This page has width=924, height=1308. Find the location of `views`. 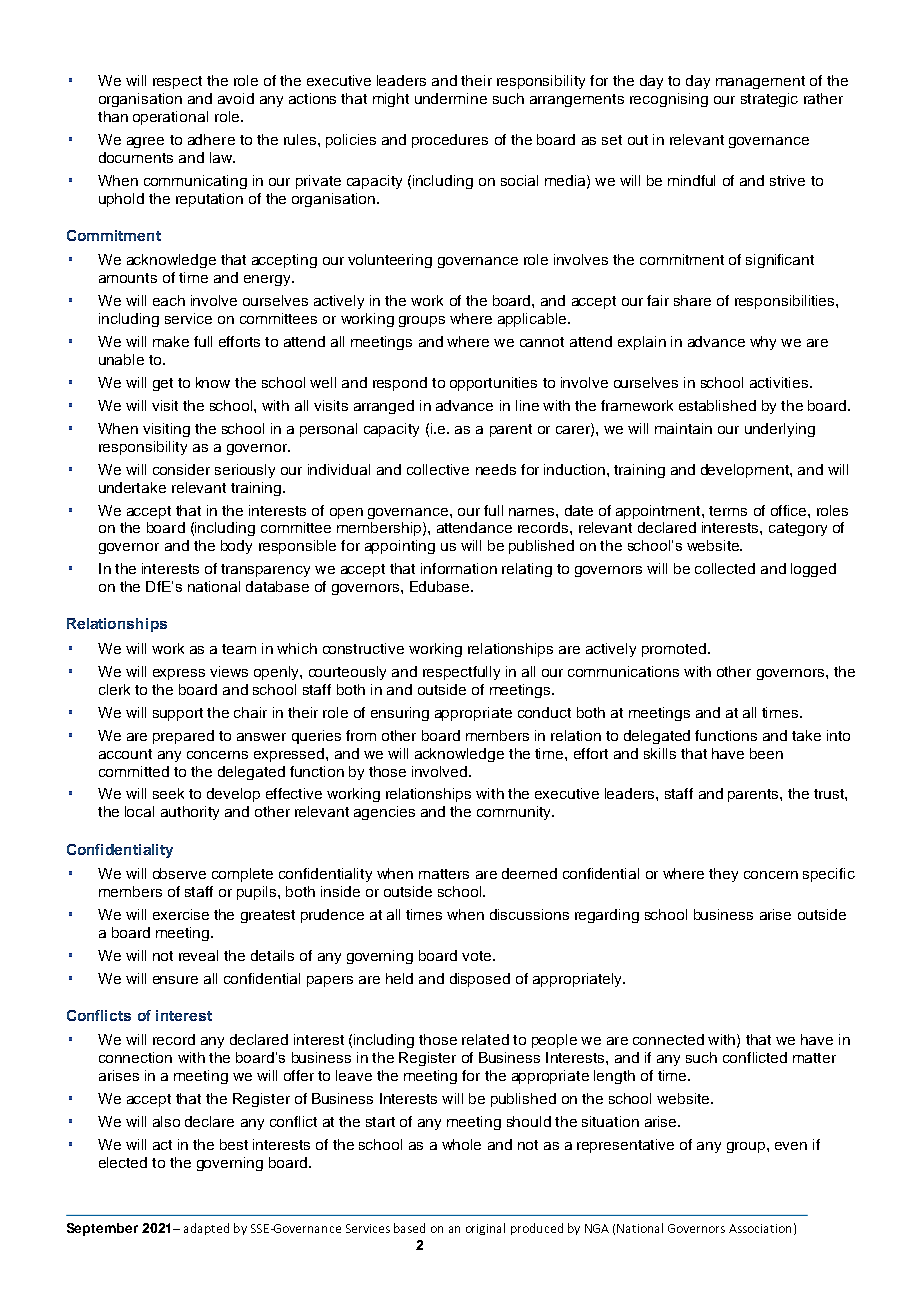

views is located at coordinates (229, 671).
